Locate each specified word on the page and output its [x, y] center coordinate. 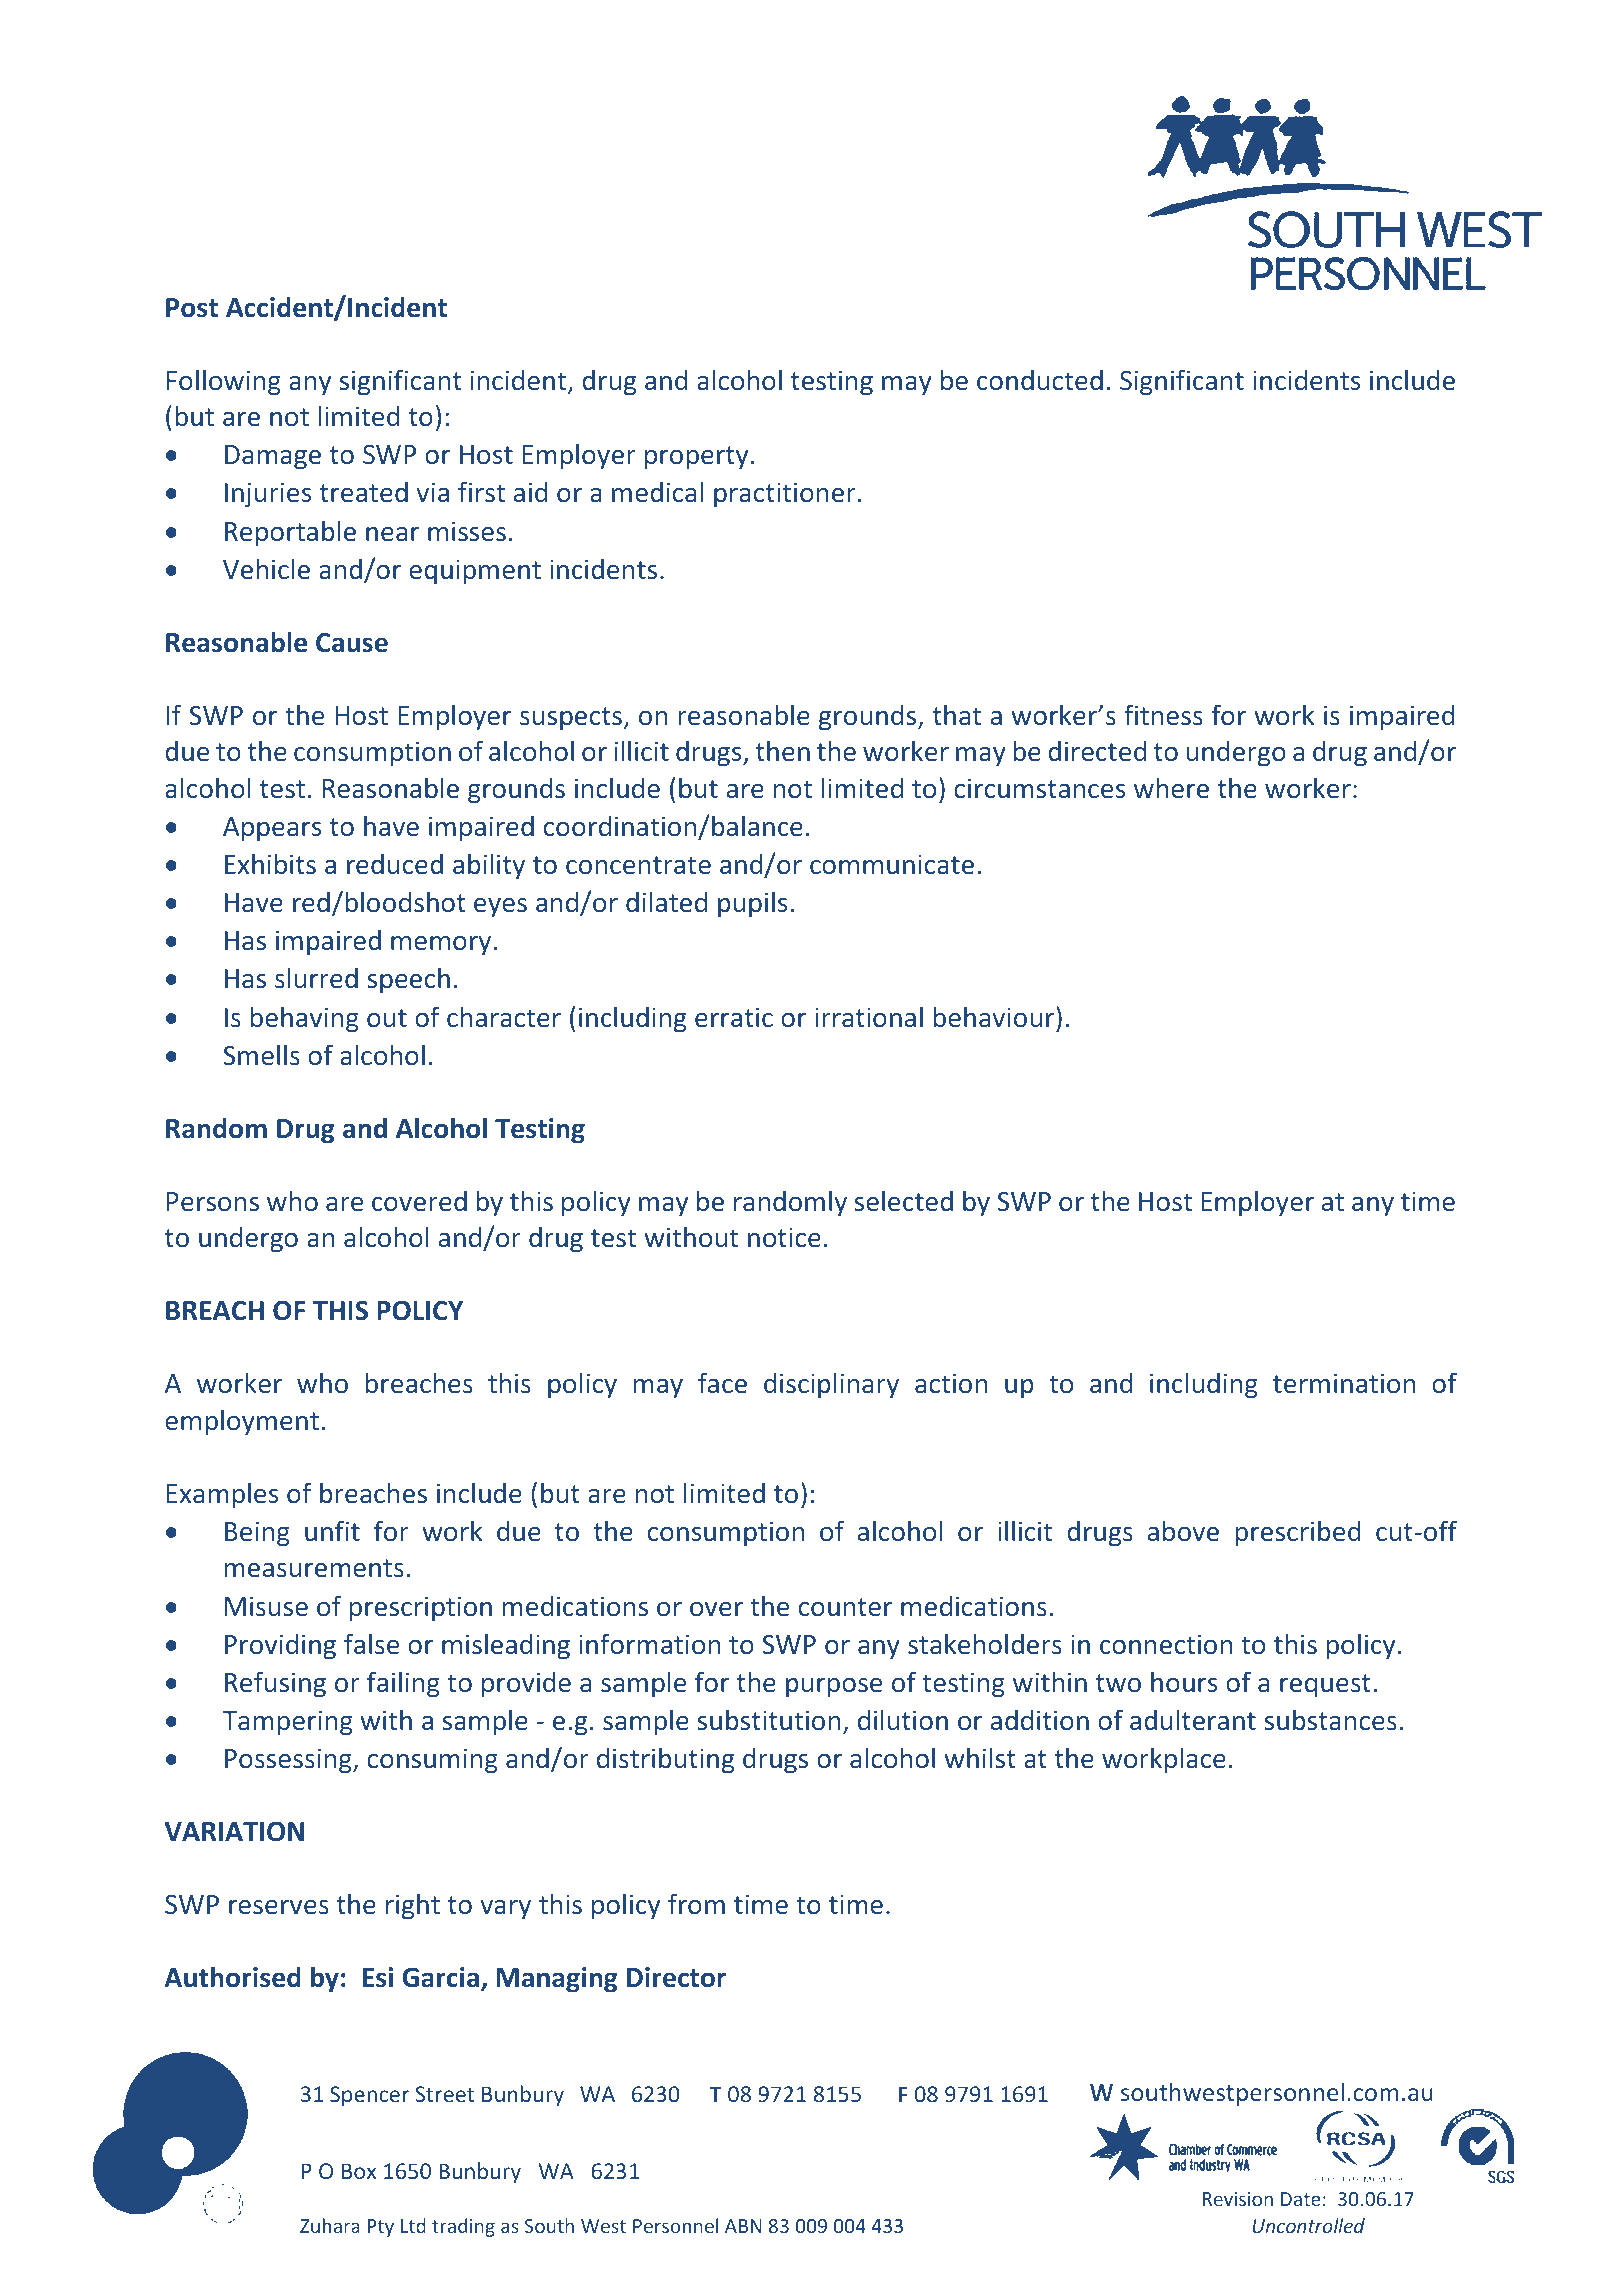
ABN [743, 2226]
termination [1344, 1383]
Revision [1238, 2199]
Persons [213, 1201]
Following [224, 382]
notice [784, 1237]
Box [359, 2171]
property [696, 458]
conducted [1040, 379]
